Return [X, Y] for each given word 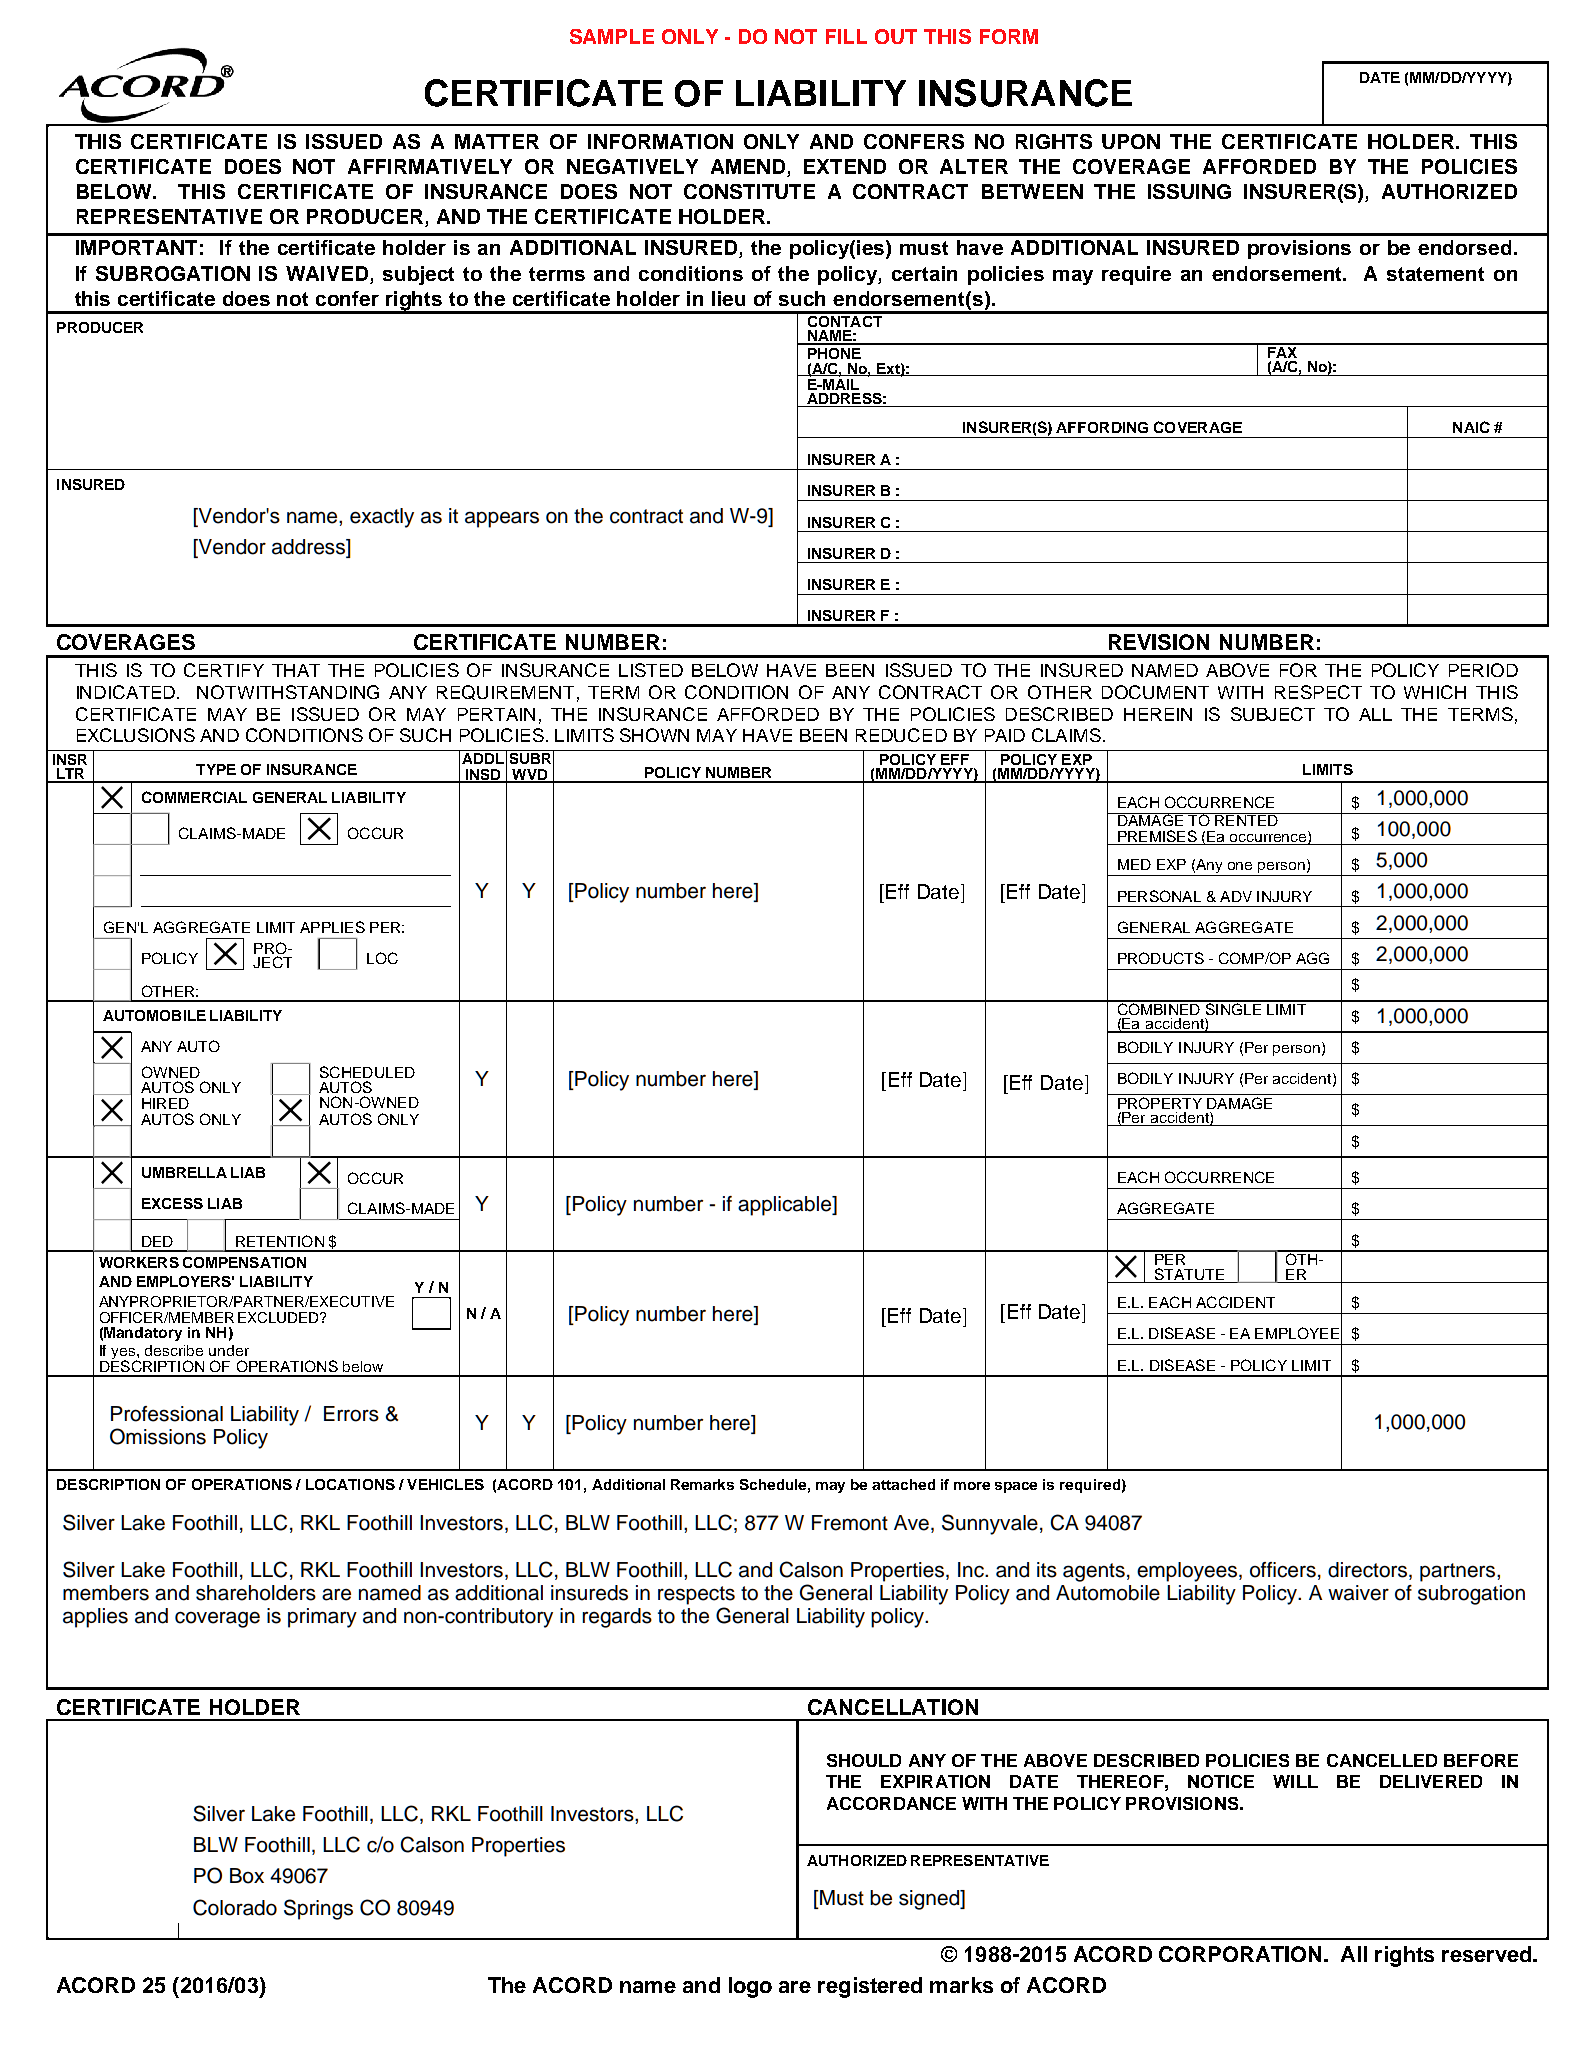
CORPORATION [1240, 1954]
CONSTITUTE [749, 191]
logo [750, 1987]
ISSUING [1189, 191]
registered [870, 1987]
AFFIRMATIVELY [430, 166]
